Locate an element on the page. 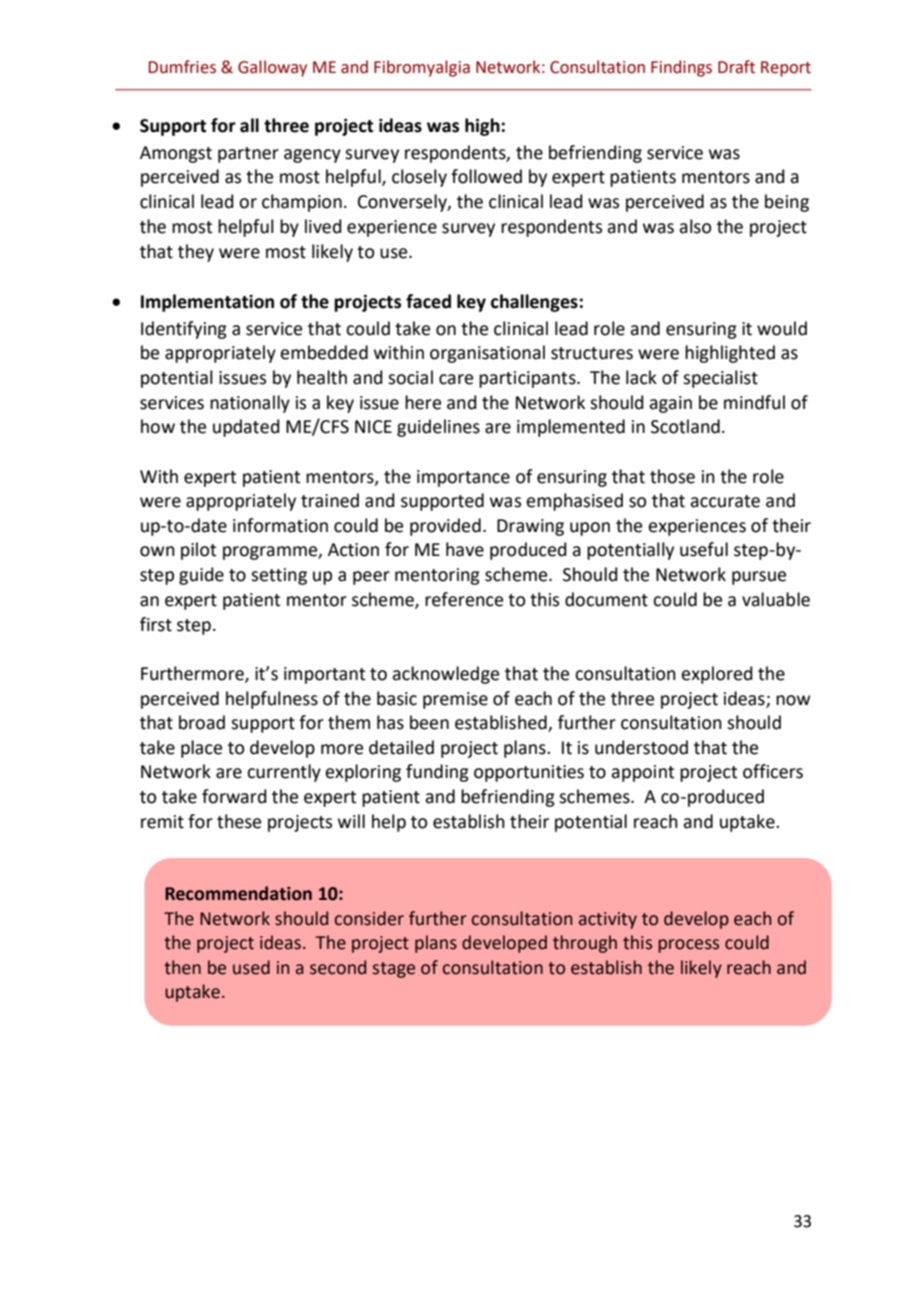 This page has height=1308, width=924. provided is located at coordinates (445, 527).
